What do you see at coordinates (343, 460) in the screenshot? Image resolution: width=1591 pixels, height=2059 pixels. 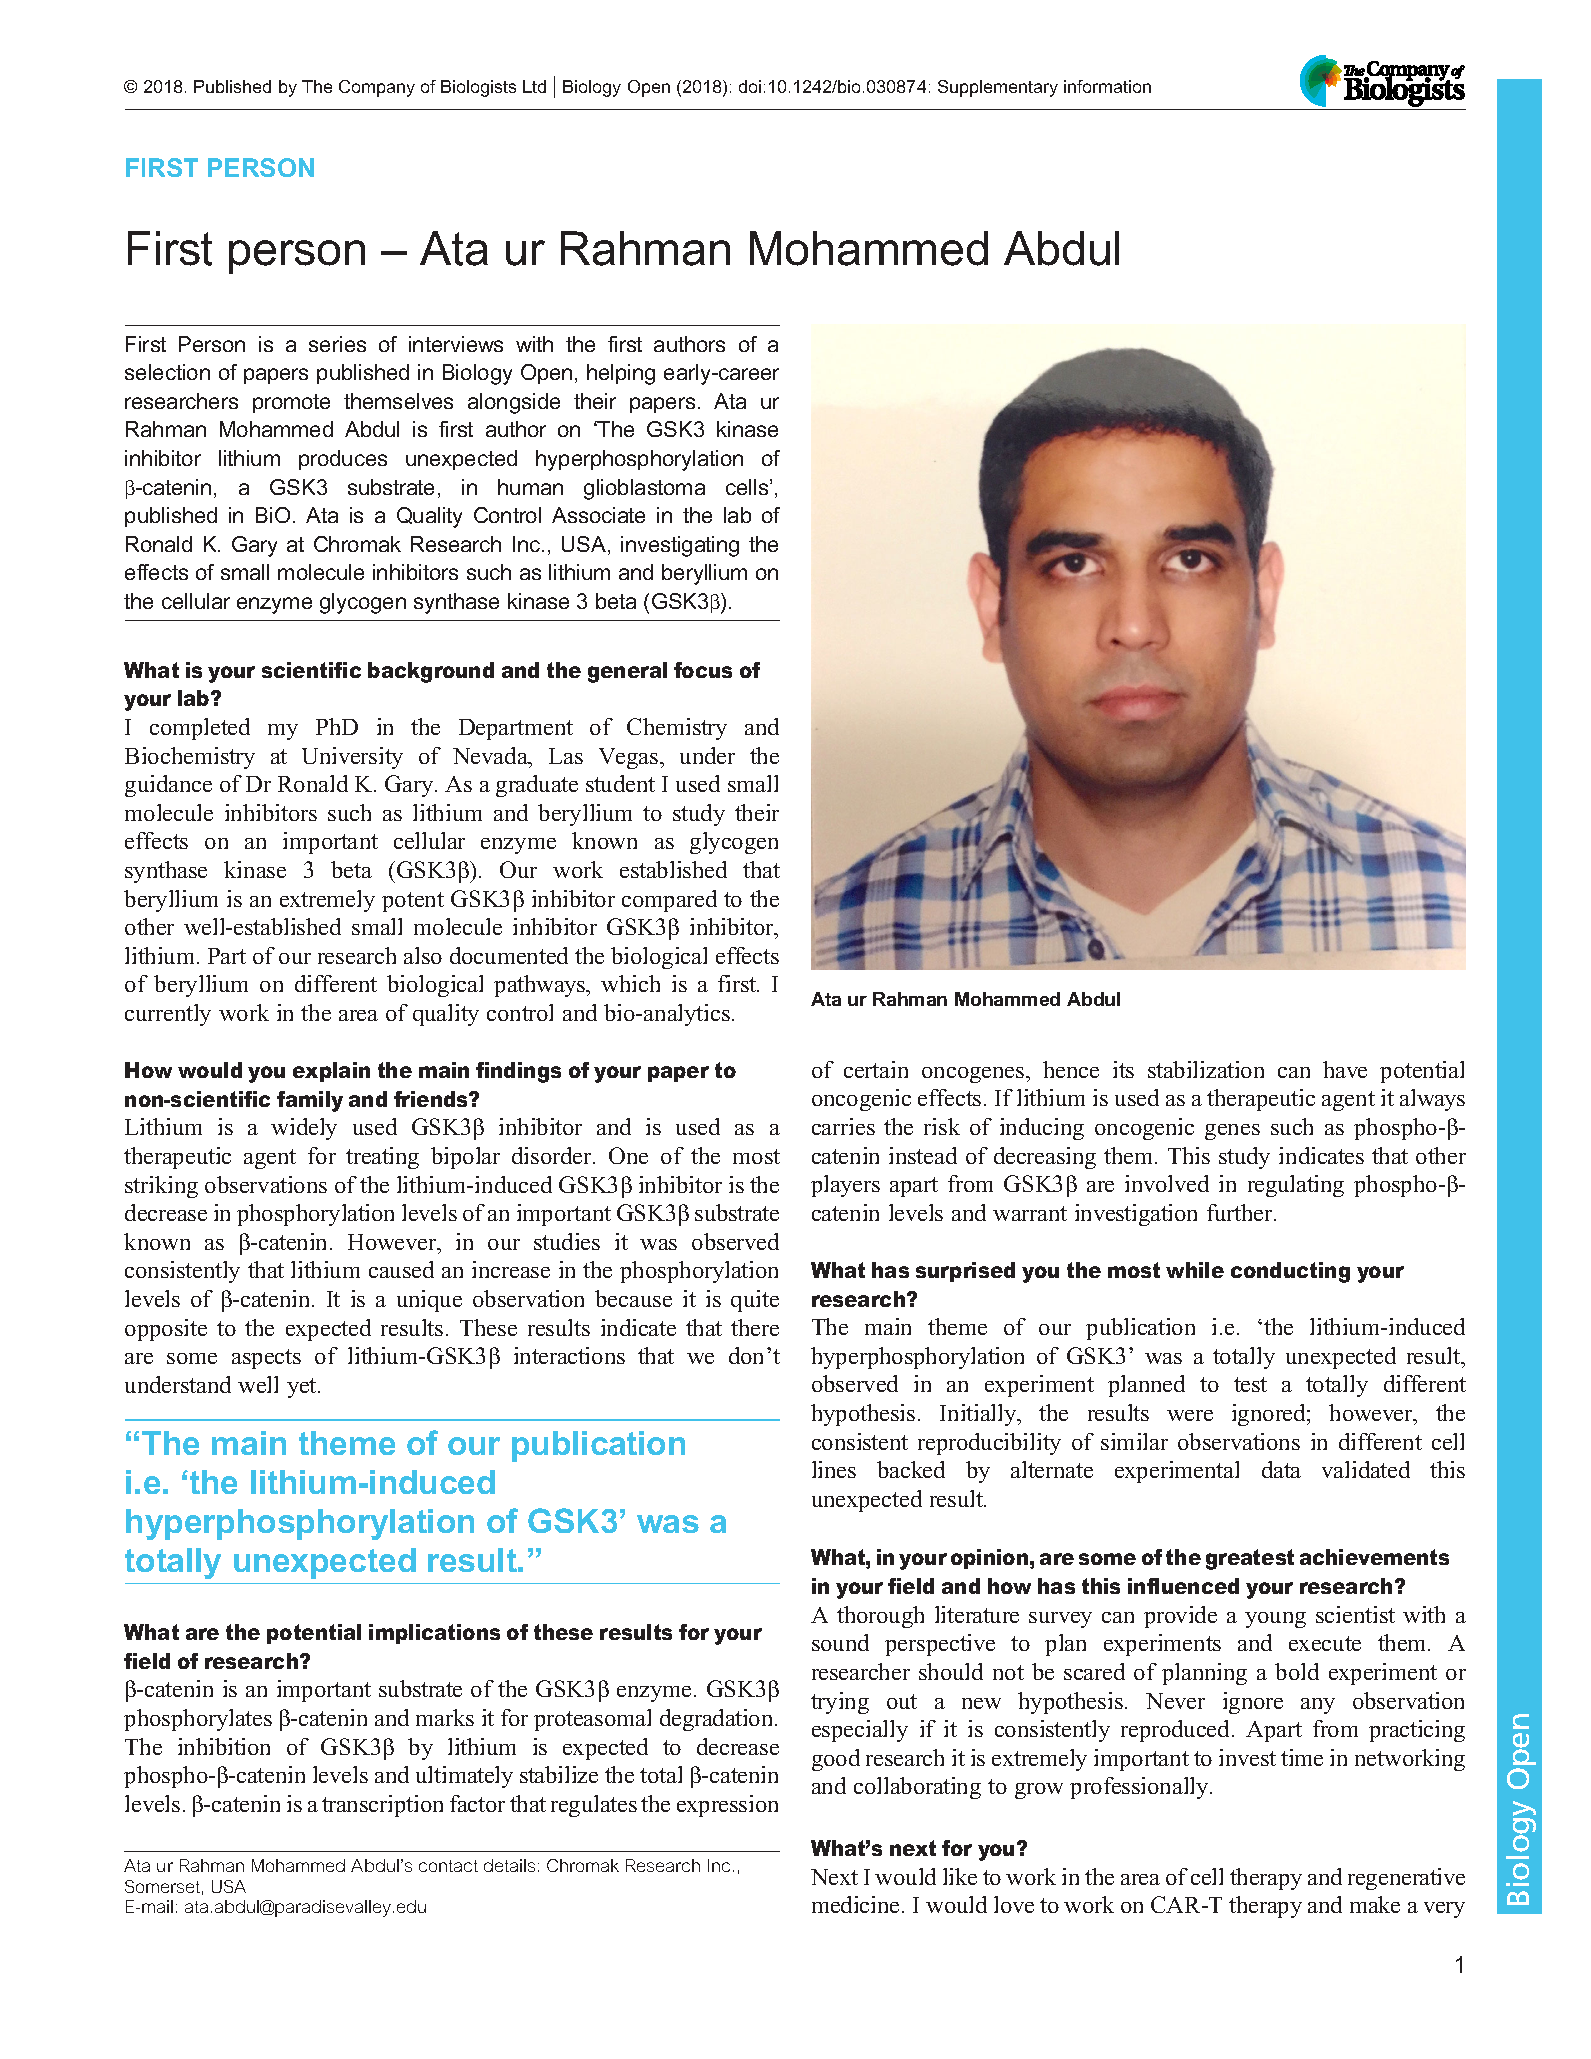 I see `produces` at bounding box center [343, 460].
